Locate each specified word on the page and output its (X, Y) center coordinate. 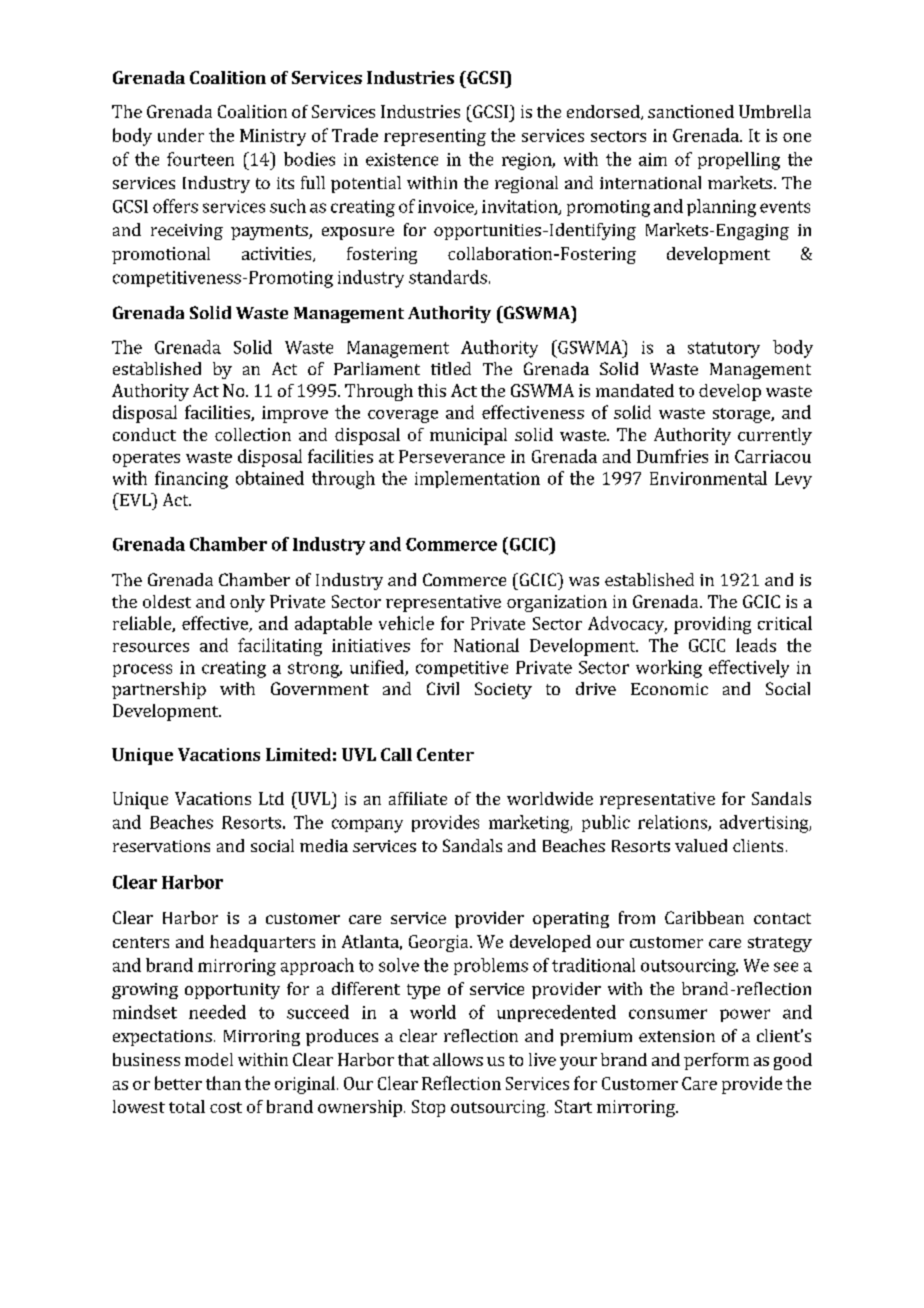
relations (673, 823)
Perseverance (452, 456)
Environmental (708, 478)
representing (435, 137)
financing (191, 480)
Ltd (271, 798)
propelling (739, 161)
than (223, 1083)
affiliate (418, 798)
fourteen (200, 159)
